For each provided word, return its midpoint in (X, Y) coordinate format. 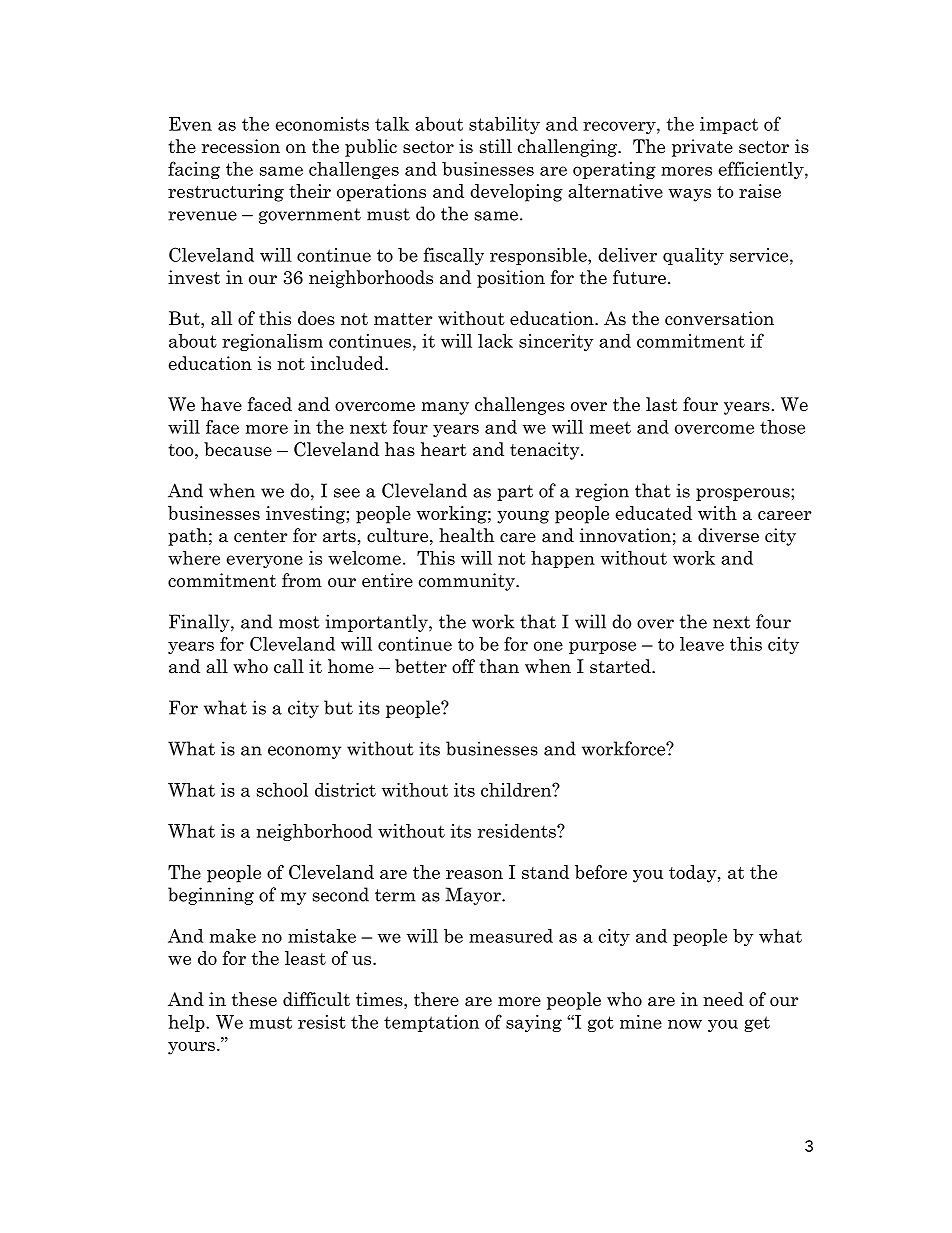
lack (495, 341)
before (601, 872)
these (254, 999)
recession (241, 146)
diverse (728, 535)
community (468, 582)
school (282, 790)
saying (534, 1023)
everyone (265, 561)
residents (518, 831)
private (702, 148)
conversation (719, 318)
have (221, 404)
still (496, 146)
